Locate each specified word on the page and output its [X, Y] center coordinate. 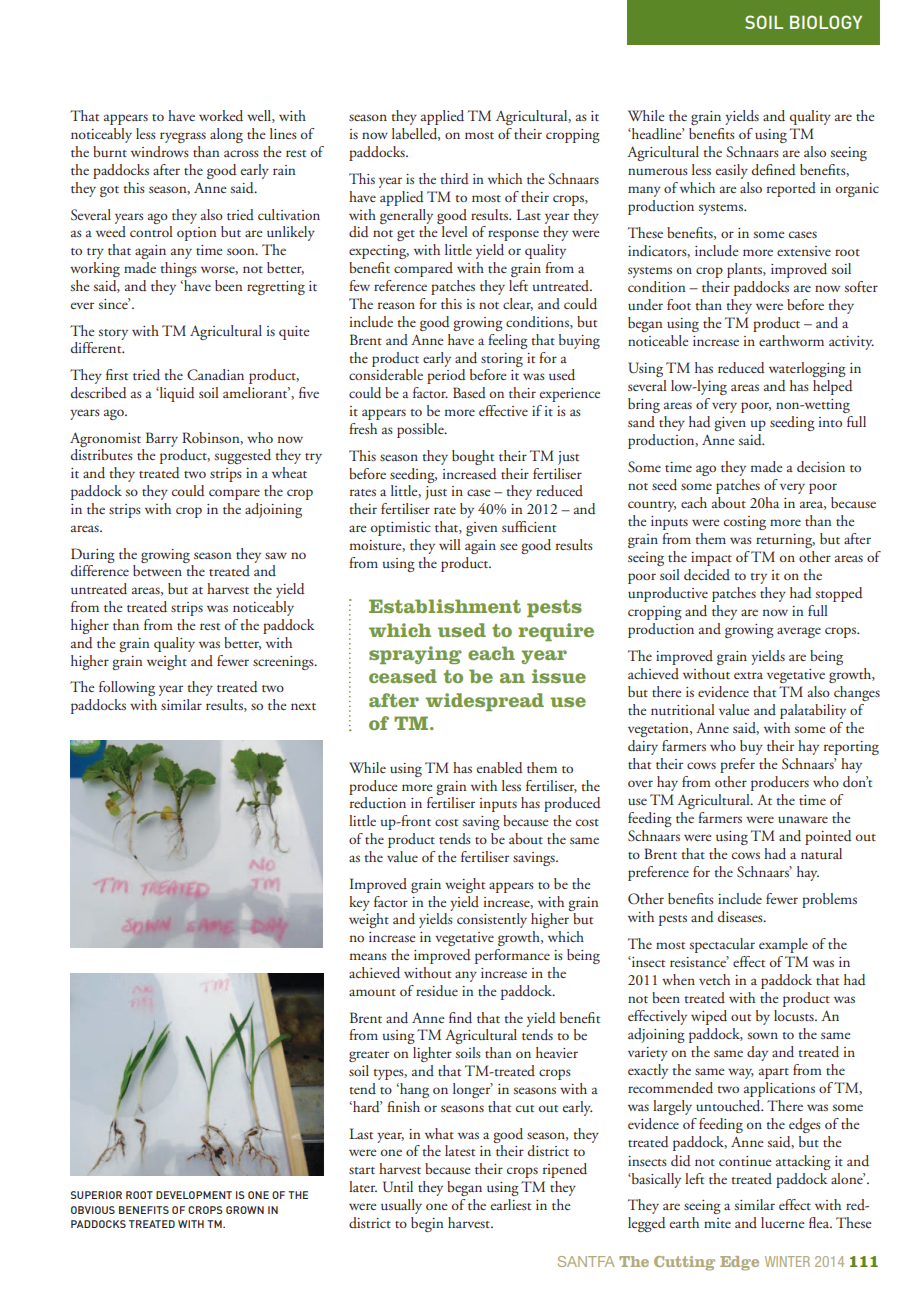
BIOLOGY [826, 22]
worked [221, 116]
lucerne [783, 1222]
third [454, 178]
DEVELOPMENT [194, 1195]
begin [427, 1224]
